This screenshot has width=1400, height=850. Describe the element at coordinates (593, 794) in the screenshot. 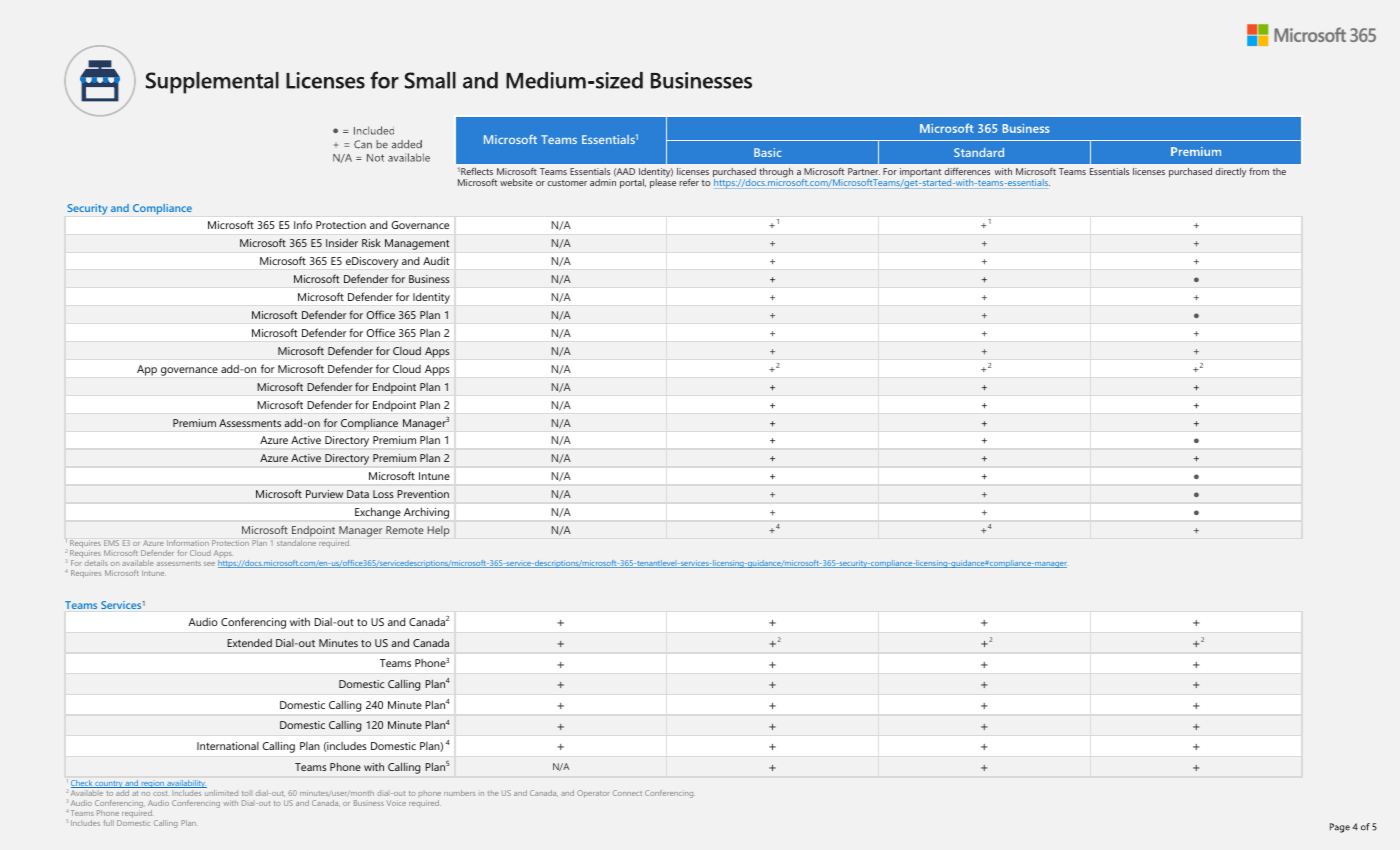

I see `Operator` at that location.
